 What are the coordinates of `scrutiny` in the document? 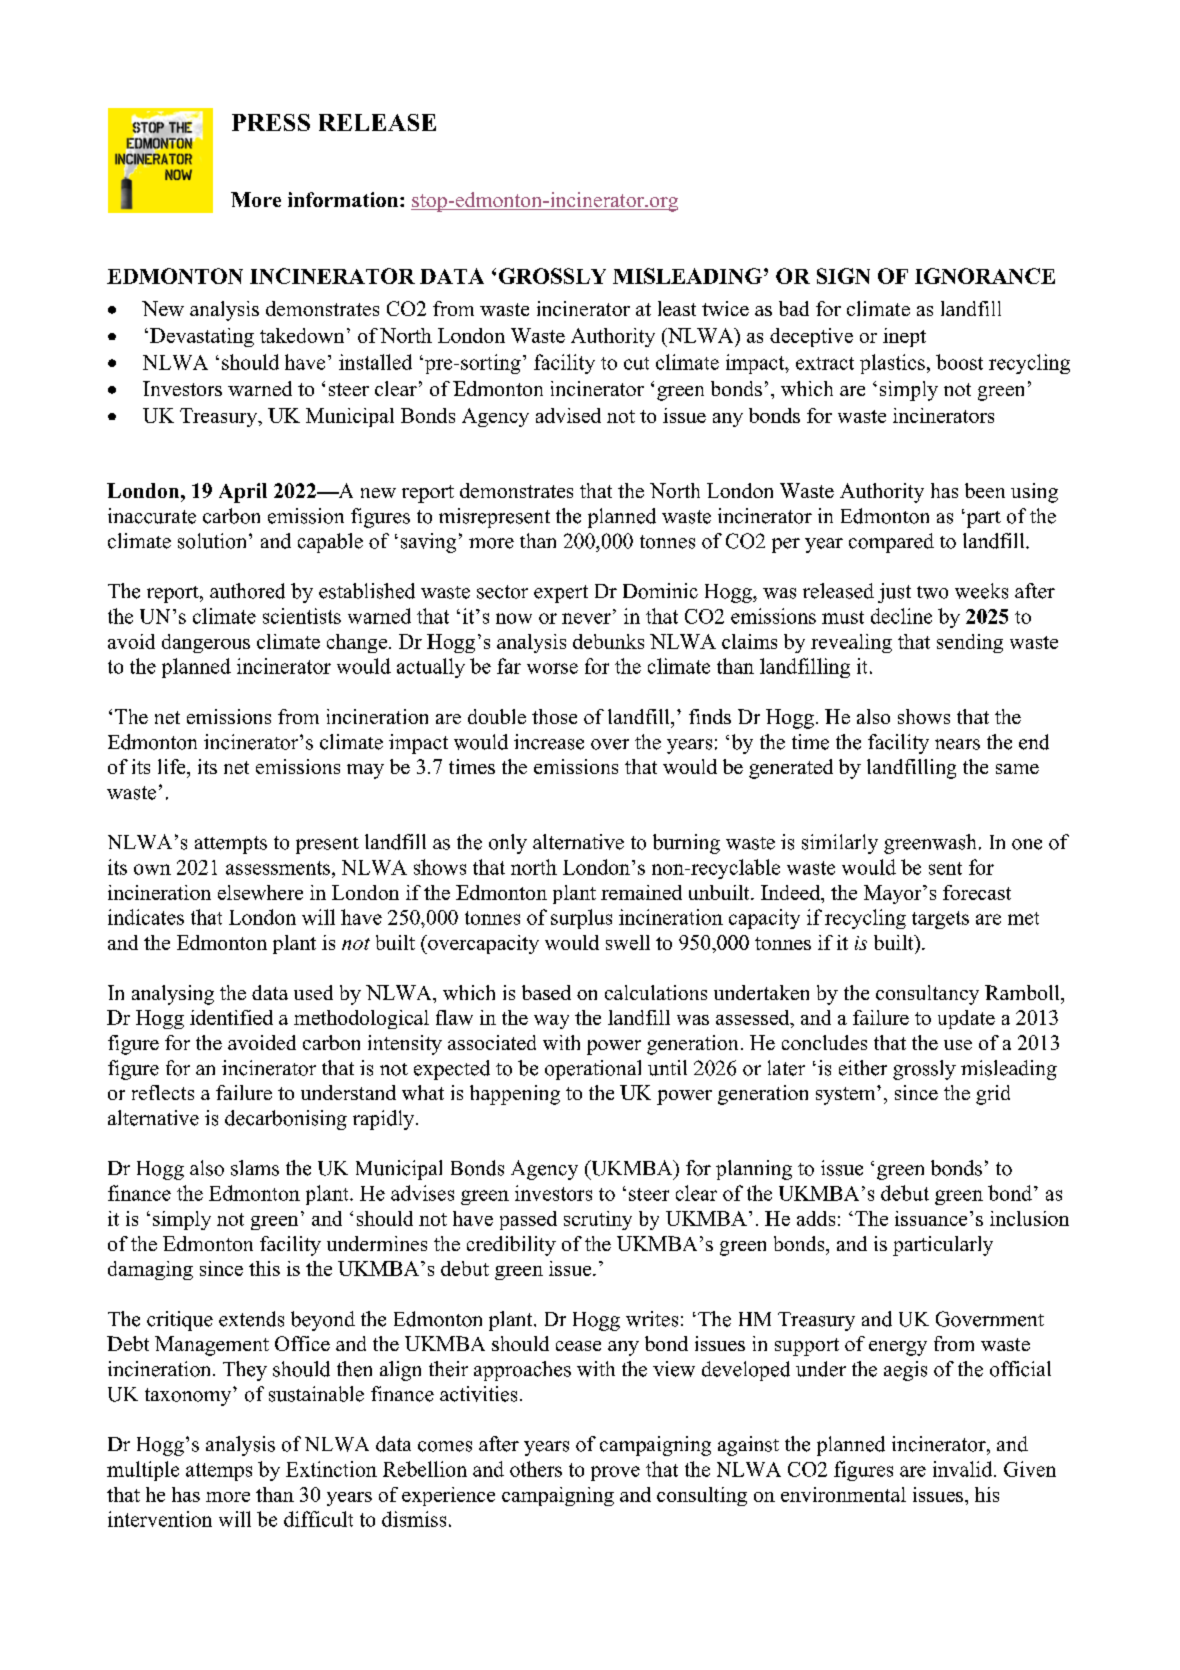 It's located at (598, 1220).
